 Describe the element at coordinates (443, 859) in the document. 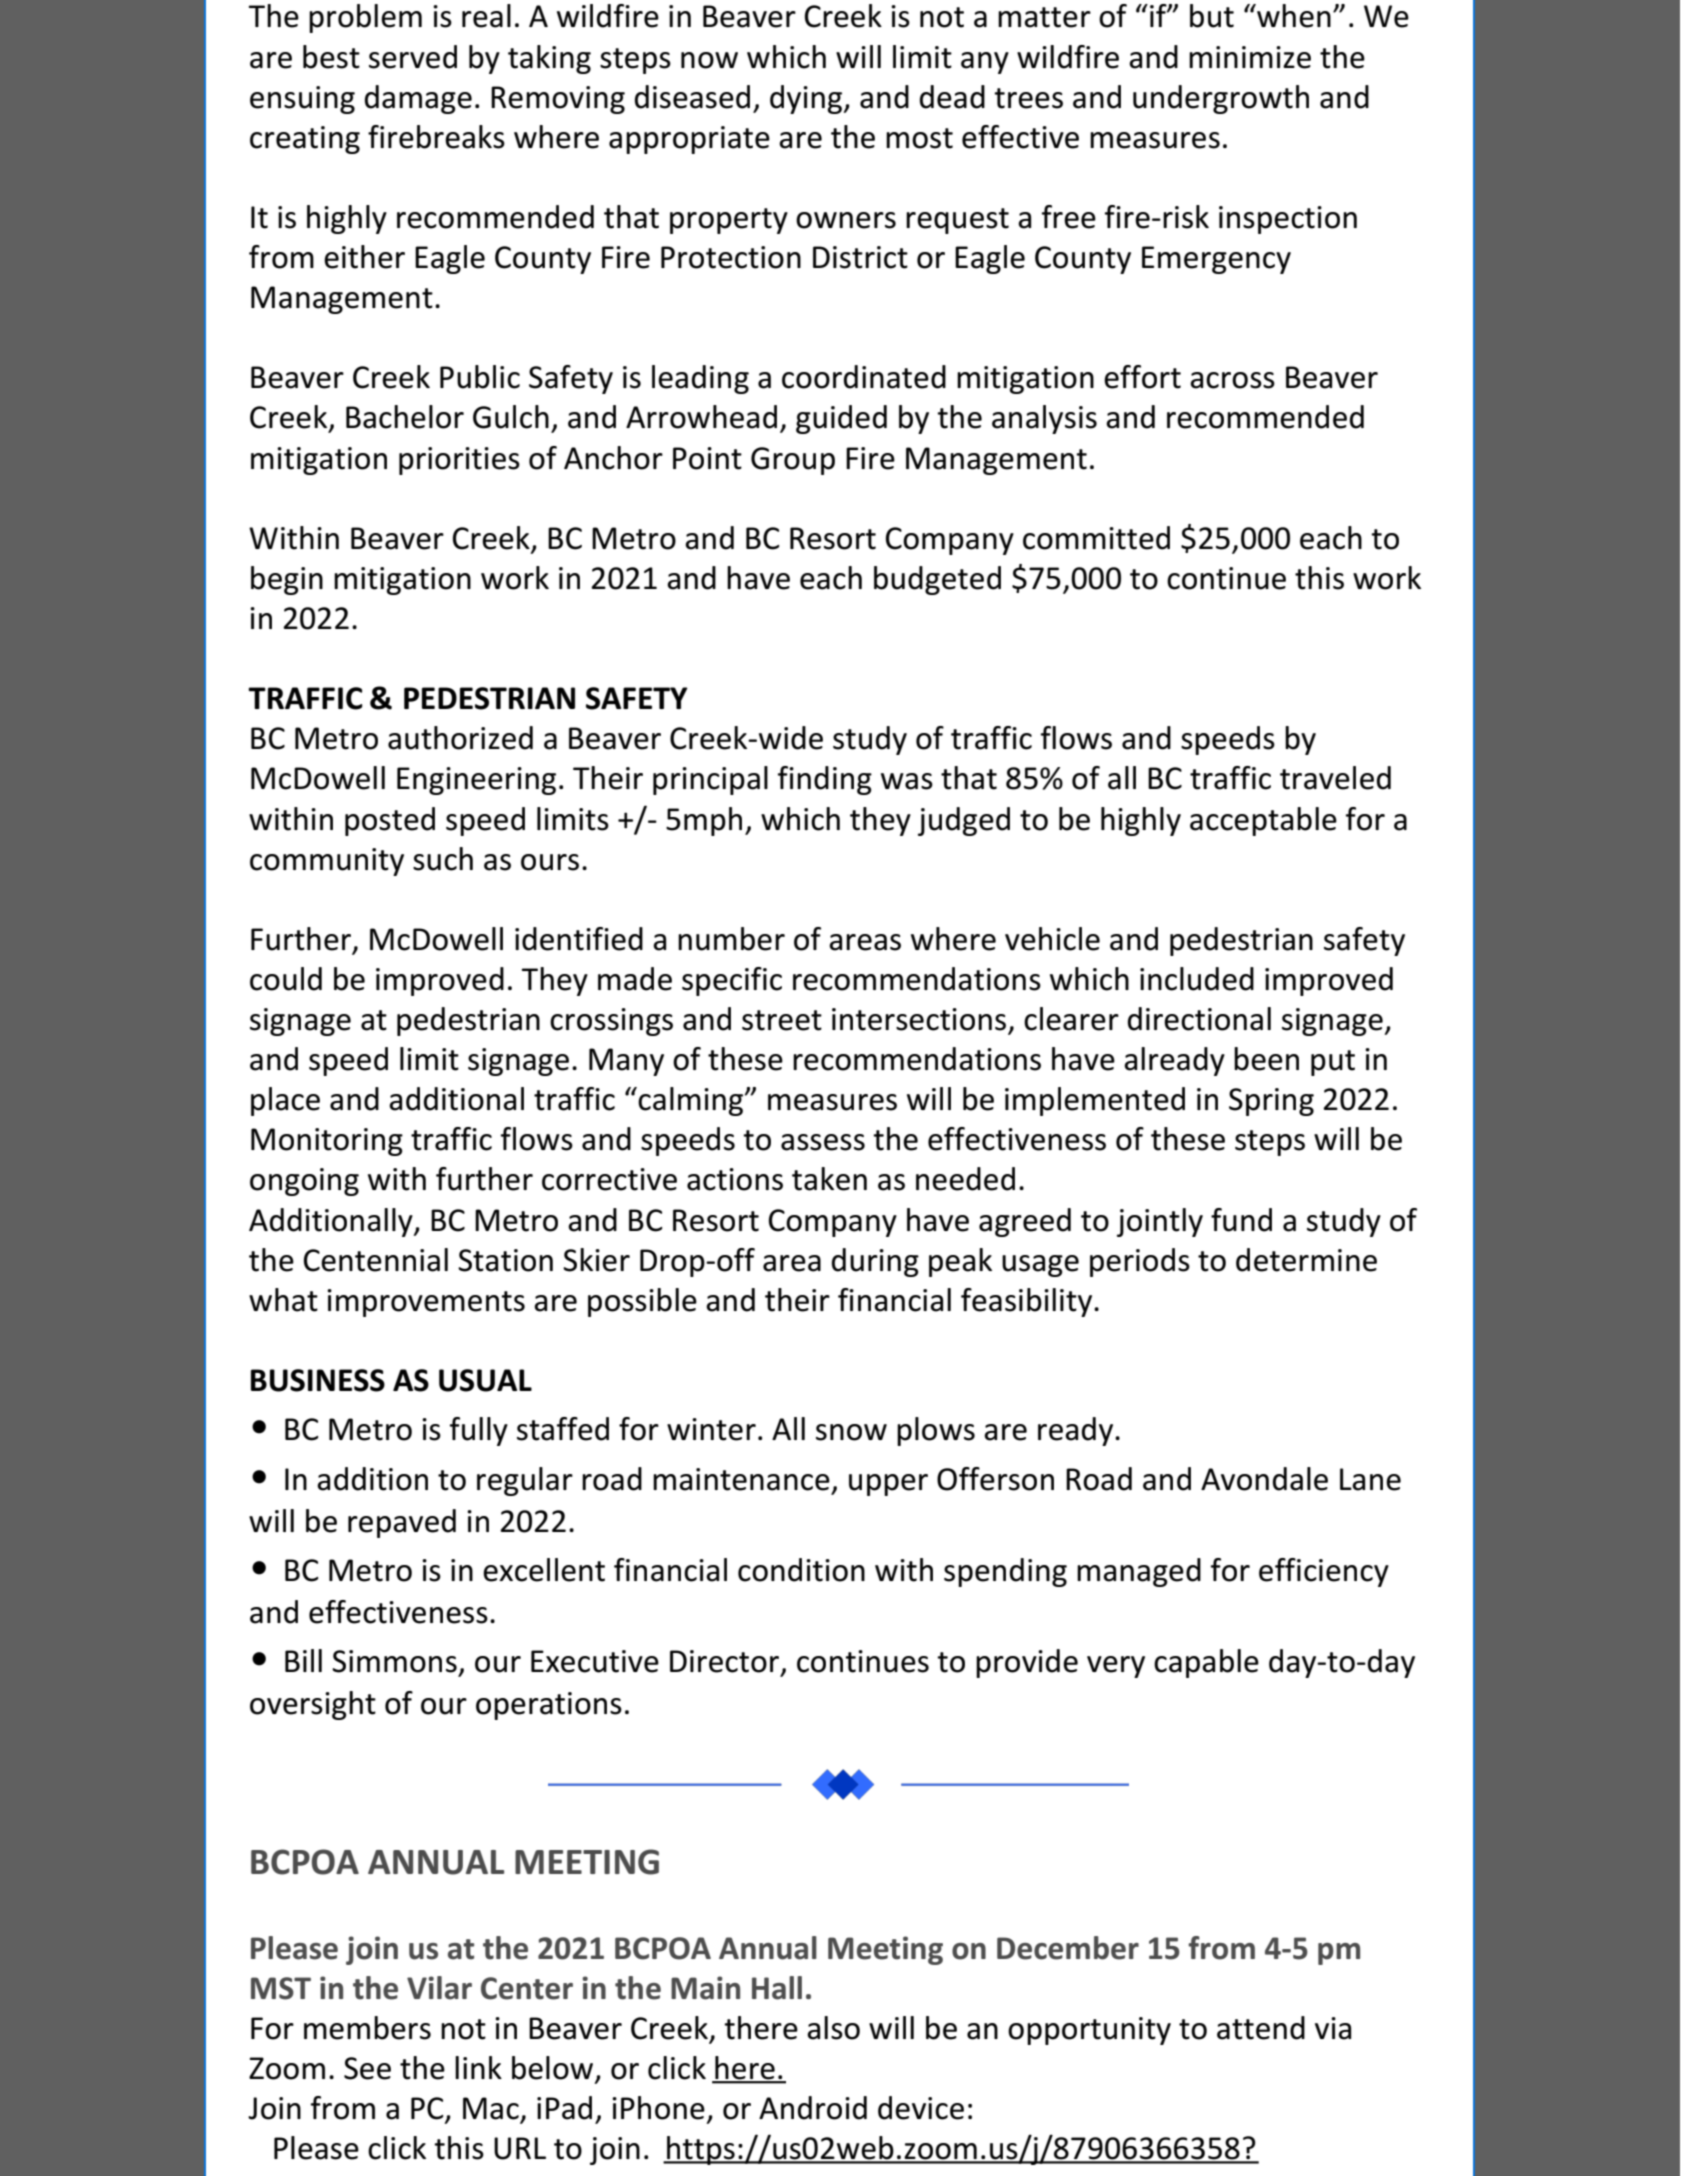

I see `such` at that location.
